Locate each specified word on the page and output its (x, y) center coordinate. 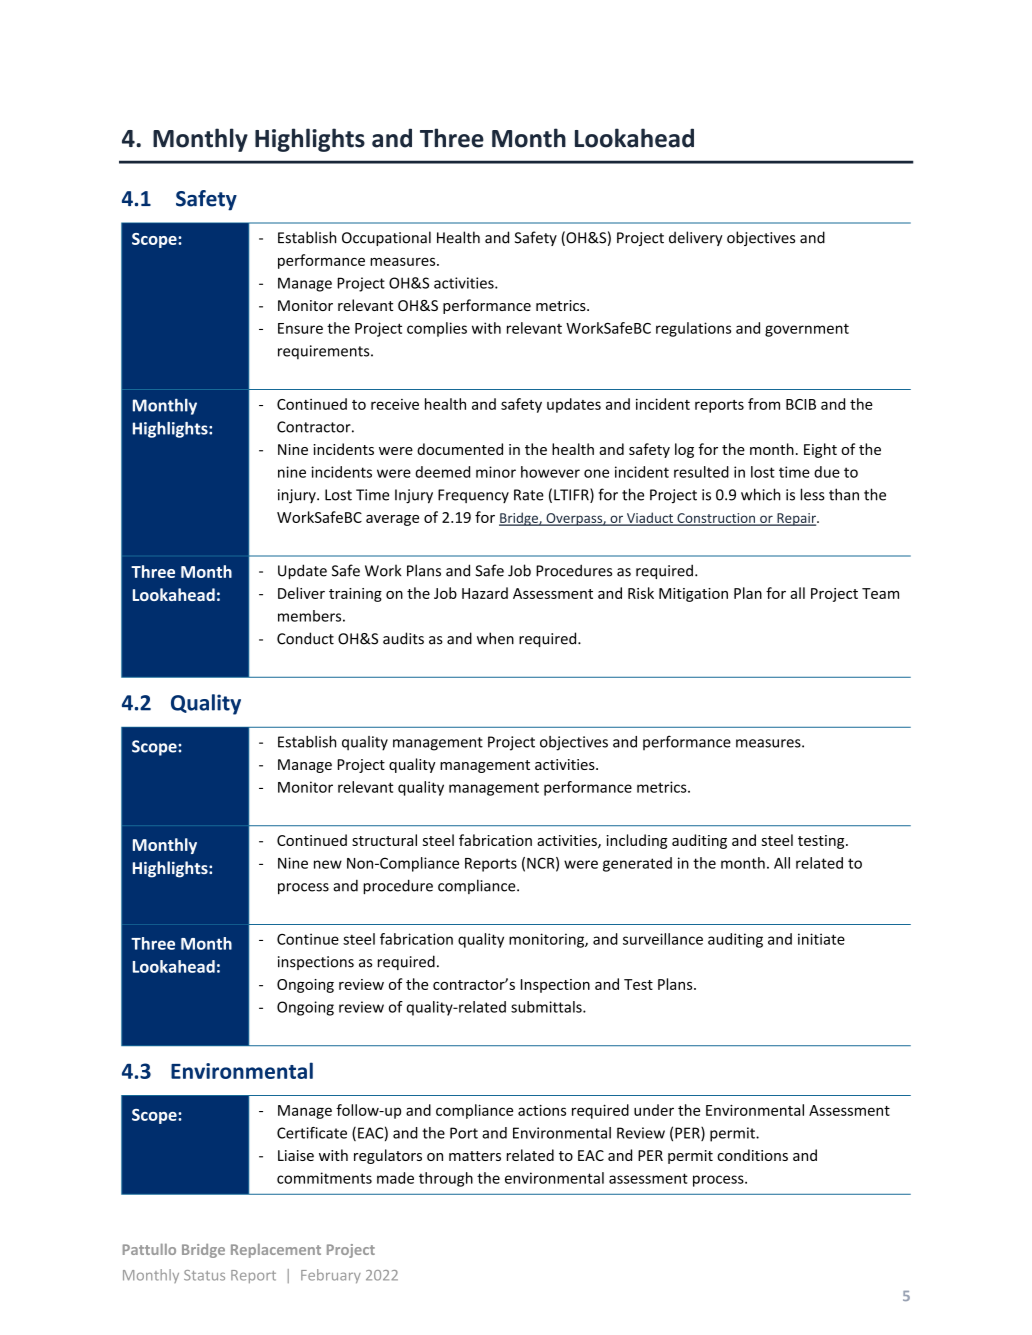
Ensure (300, 328)
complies (437, 329)
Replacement (276, 1251)
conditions (752, 1155)
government (807, 330)
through (446, 1179)
